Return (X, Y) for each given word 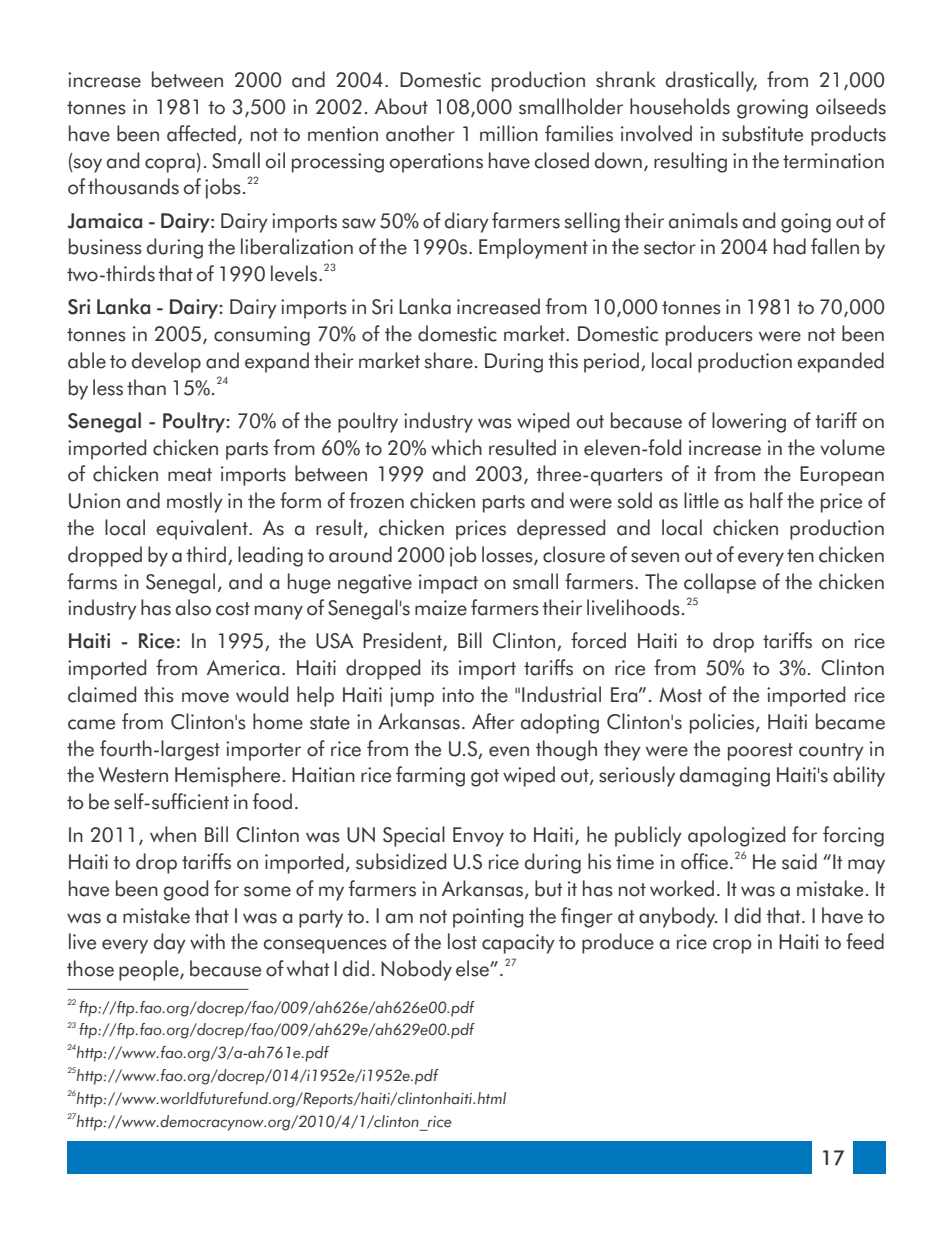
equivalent (203, 529)
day (170, 943)
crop (732, 946)
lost (462, 941)
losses (508, 555)
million (509, 133)
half (766, 500)
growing (772, 109)
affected (201, 133)
